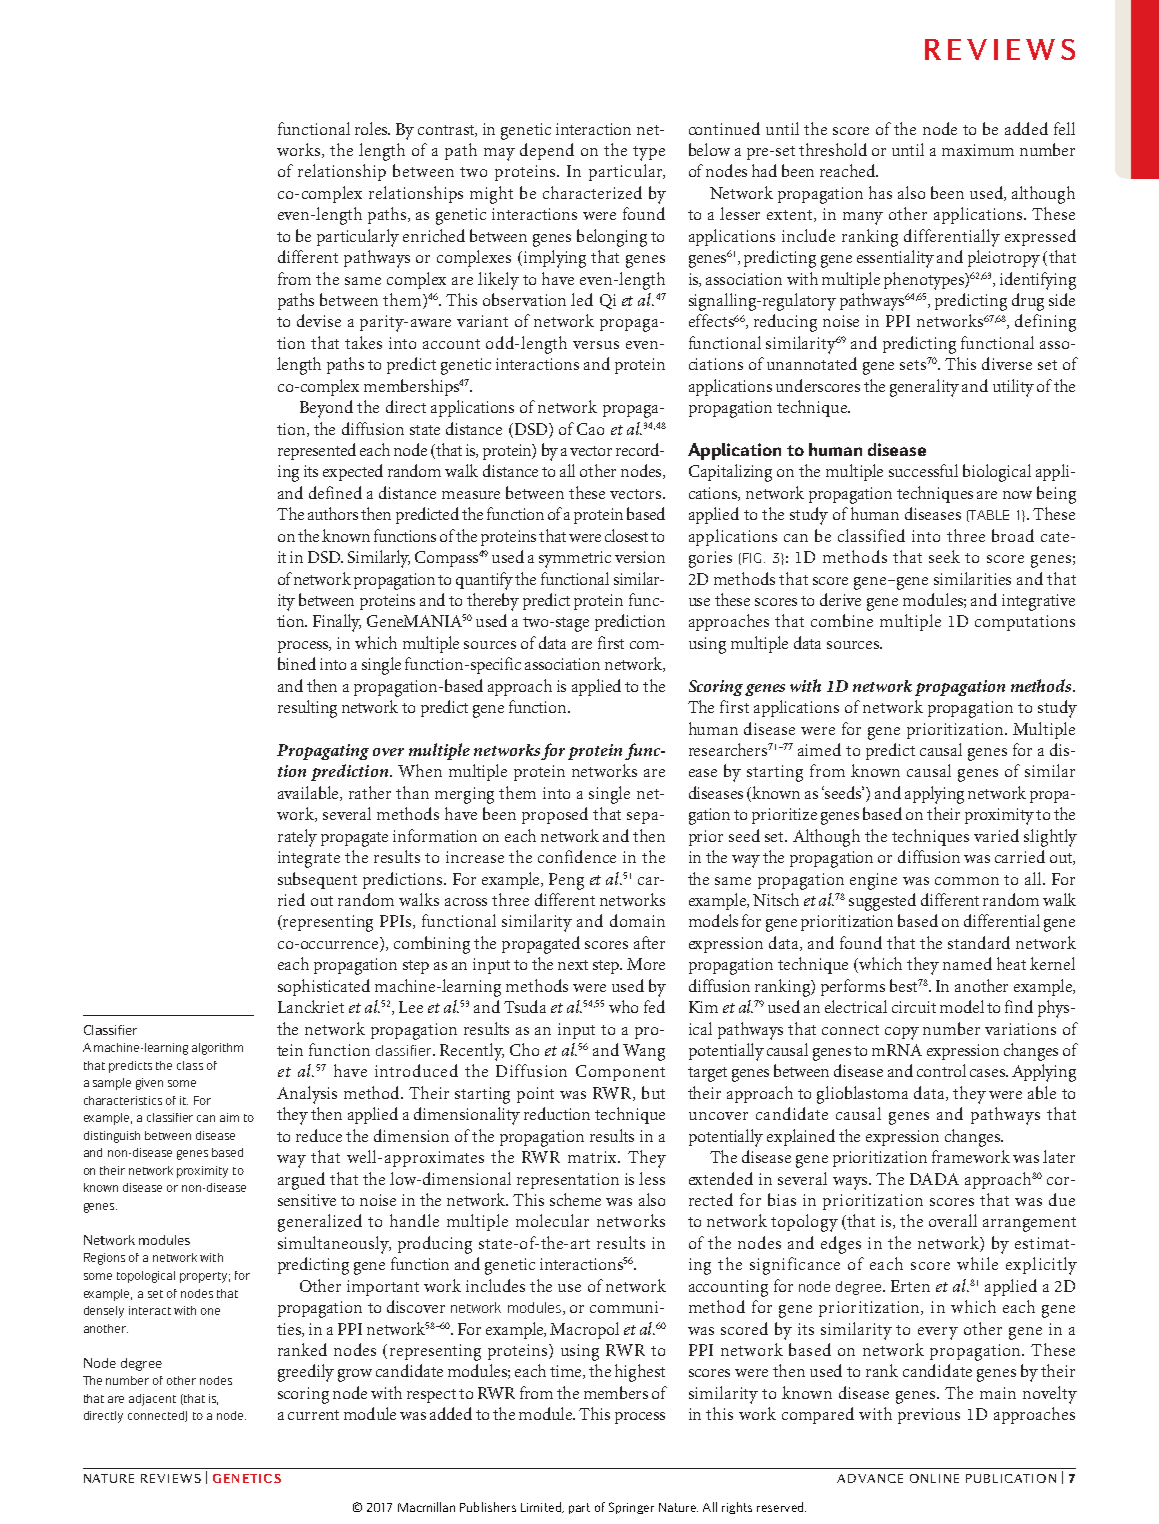 The image size is (1159, 1524). What do you see at coordinates (923, 470) in the page?
I see `successful` at bounding box center [923, 470].
